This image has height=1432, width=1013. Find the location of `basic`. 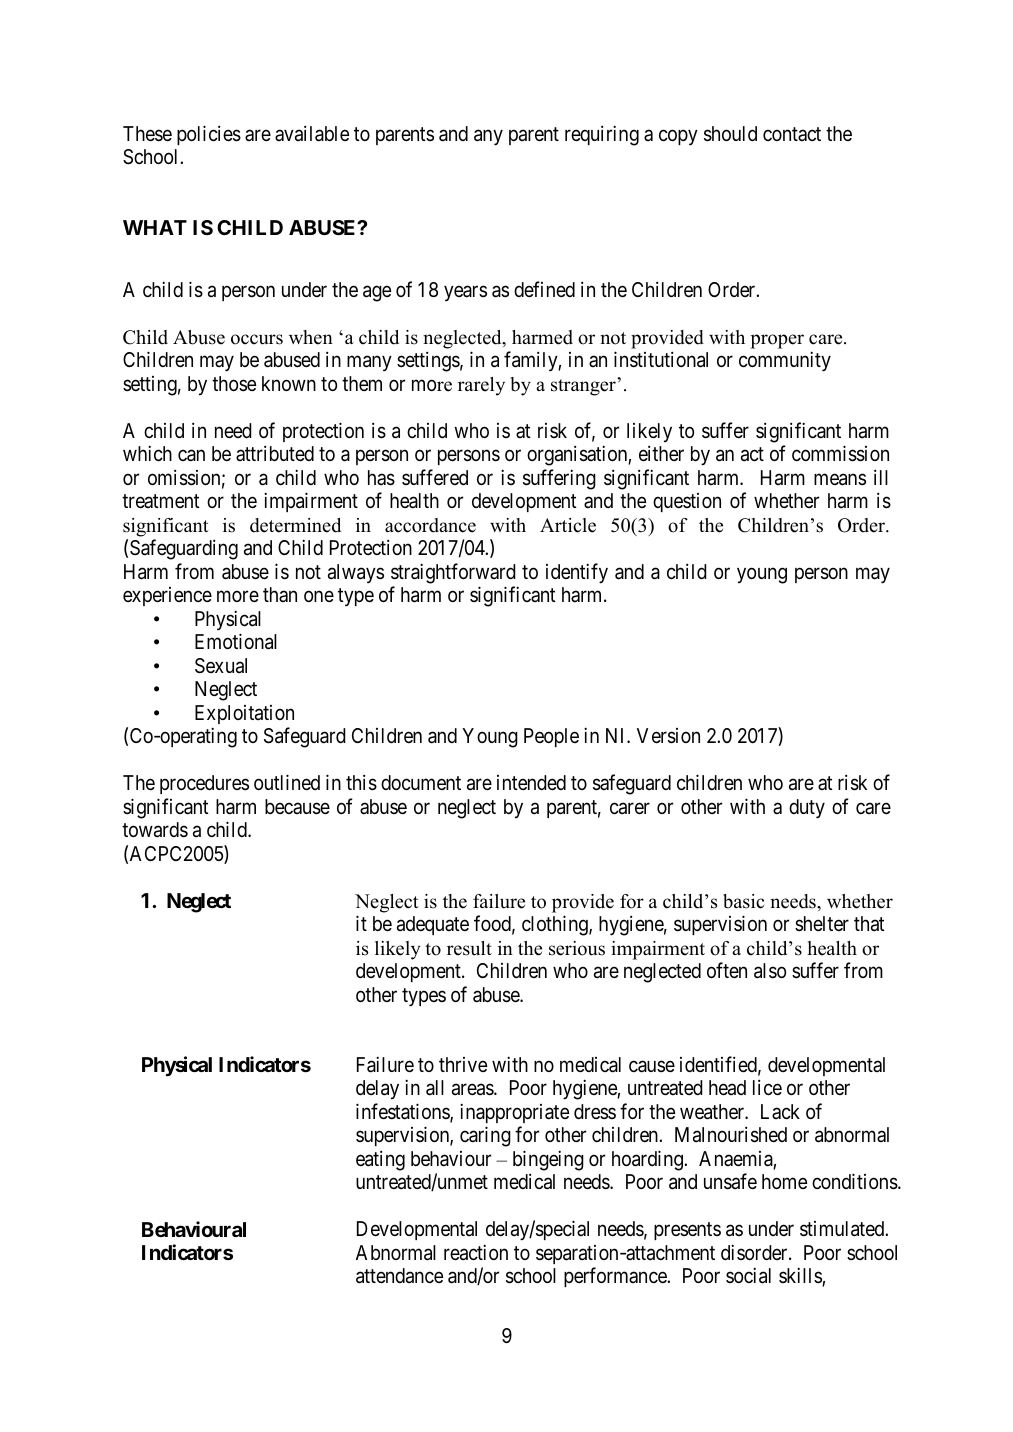

basic is located at coordinates (743, 901).
